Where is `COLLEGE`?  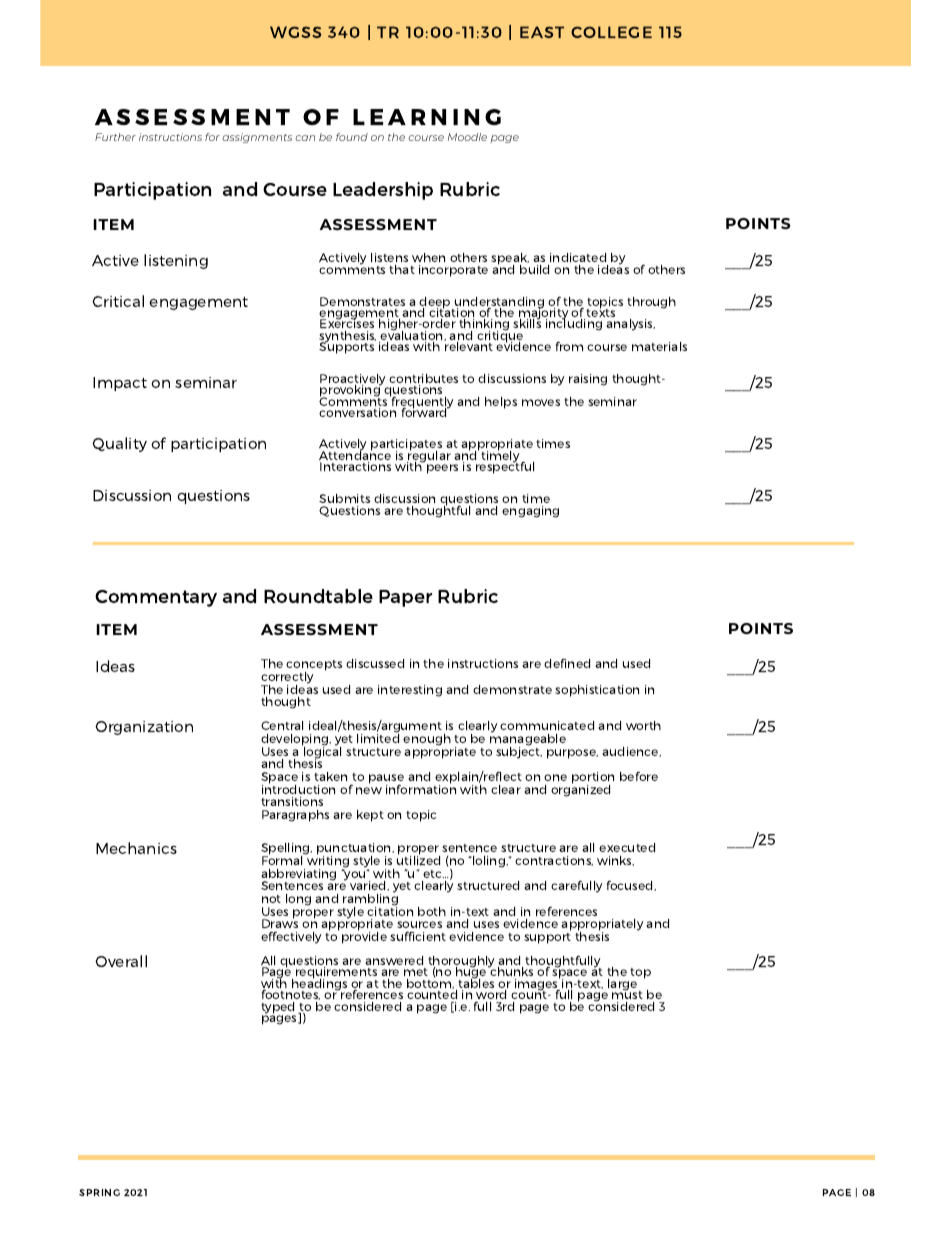 COLLEGE is located at coordinates (611, 32).
